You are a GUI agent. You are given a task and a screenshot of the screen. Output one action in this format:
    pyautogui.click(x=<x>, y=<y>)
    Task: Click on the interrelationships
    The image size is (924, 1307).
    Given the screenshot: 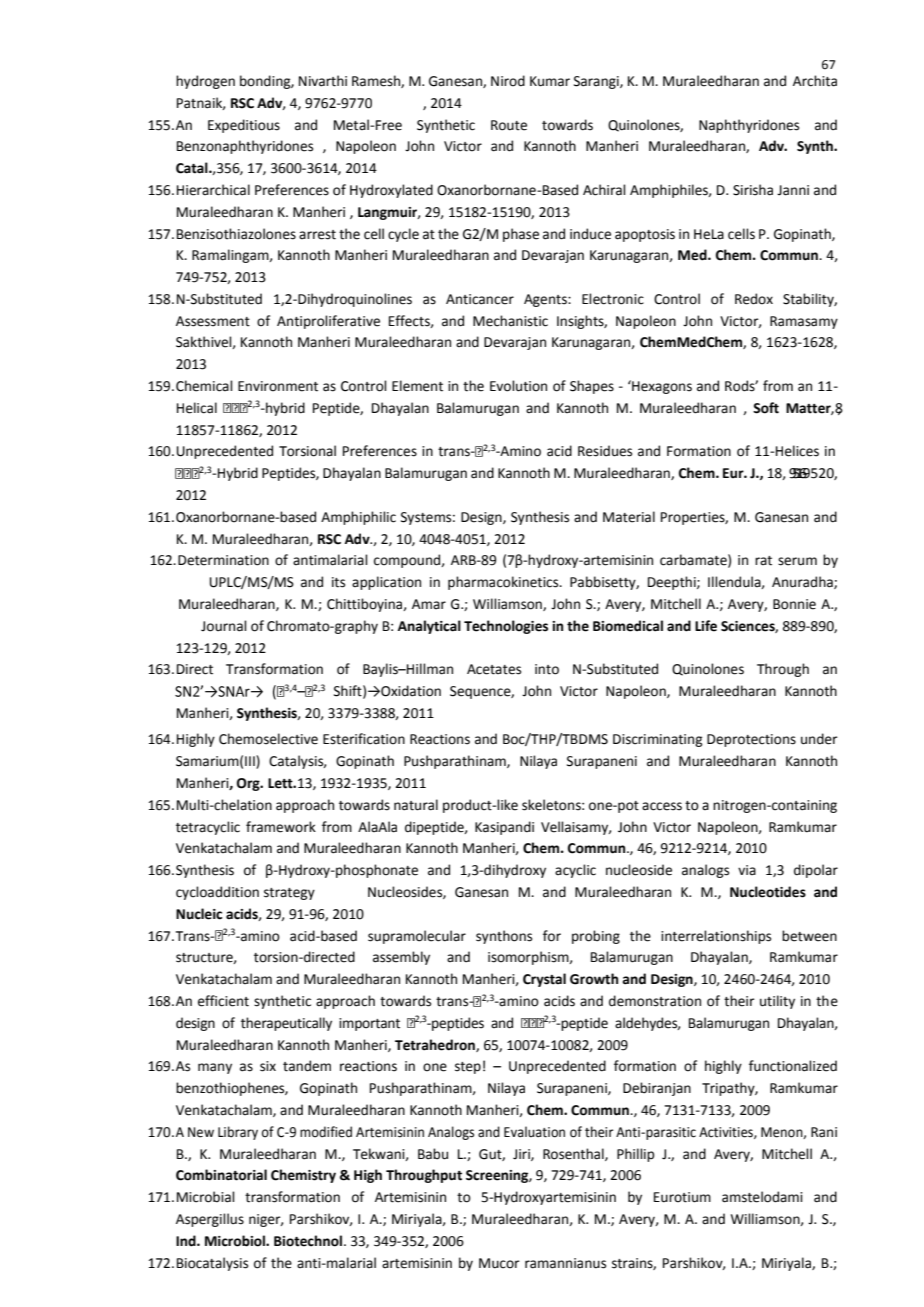 What is the action you would take?
    pyautogui.click(x=716, y=937)
